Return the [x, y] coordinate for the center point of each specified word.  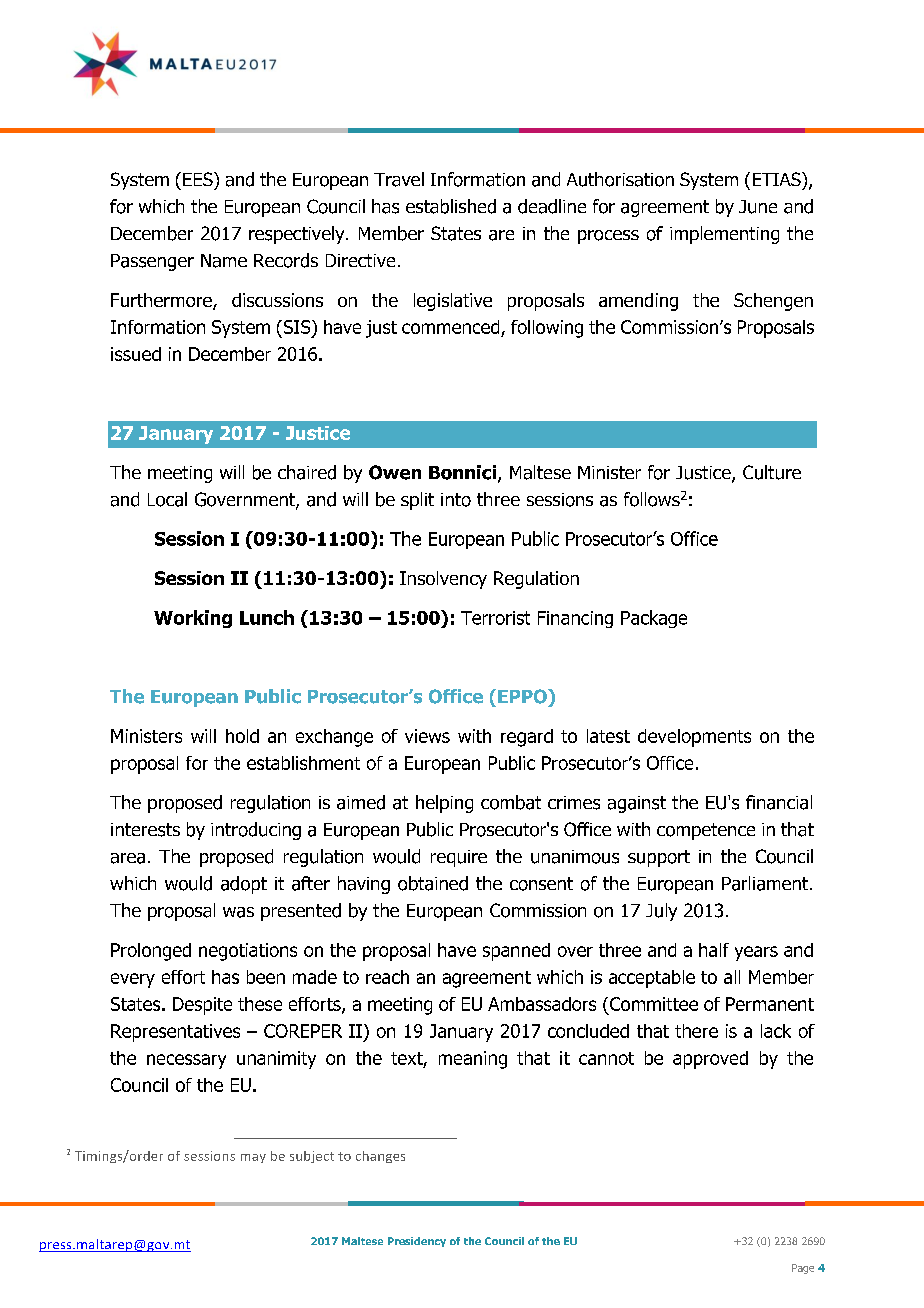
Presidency [417, 1242]
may [253, 1158]
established [451, 206]
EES [199, 179]
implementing [724, 235]
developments [694, 738]
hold [242, 736]
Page [803, 1269]
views [427, 736]
